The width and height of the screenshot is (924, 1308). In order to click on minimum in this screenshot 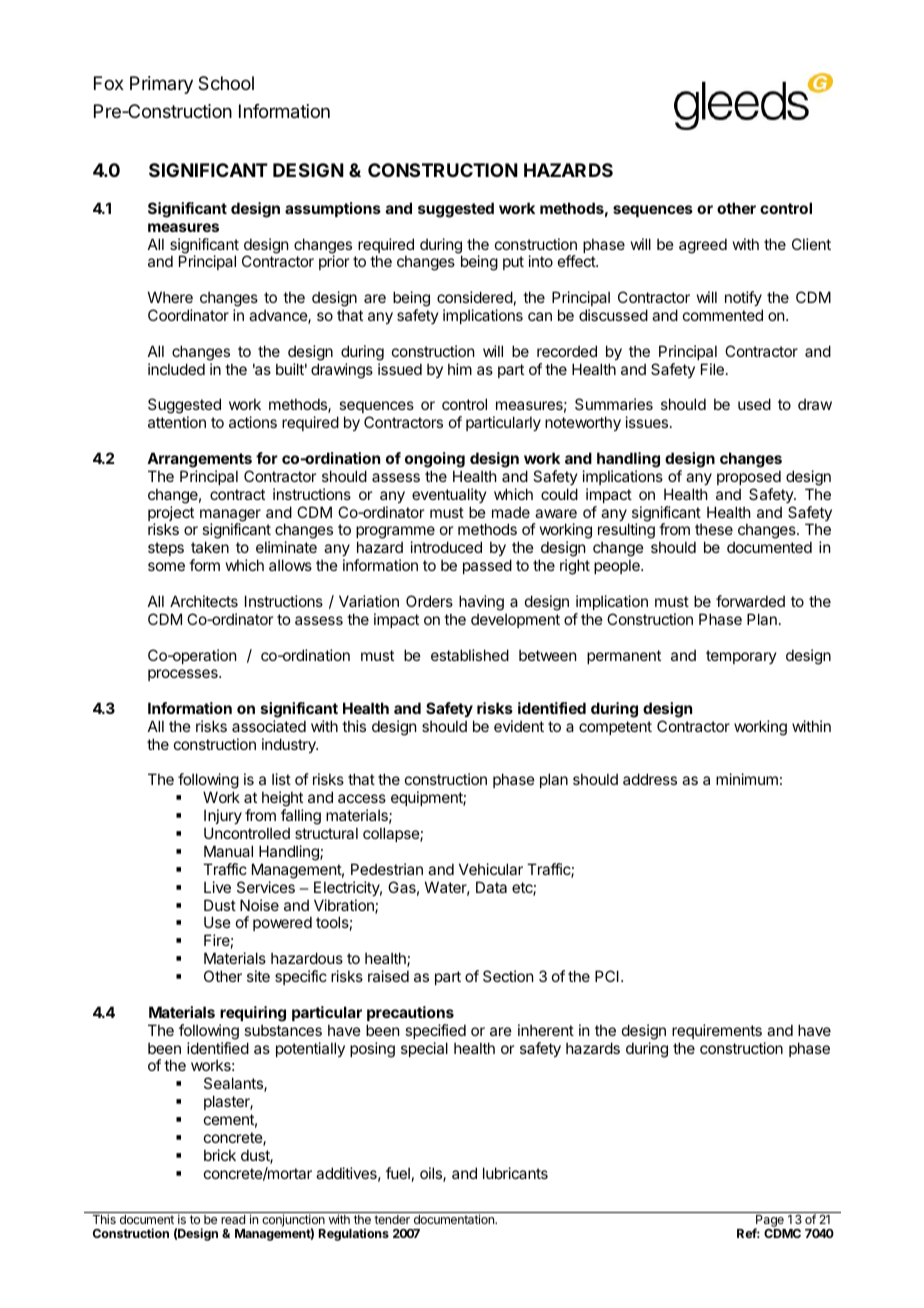, I will do `click(747, 779)`.
